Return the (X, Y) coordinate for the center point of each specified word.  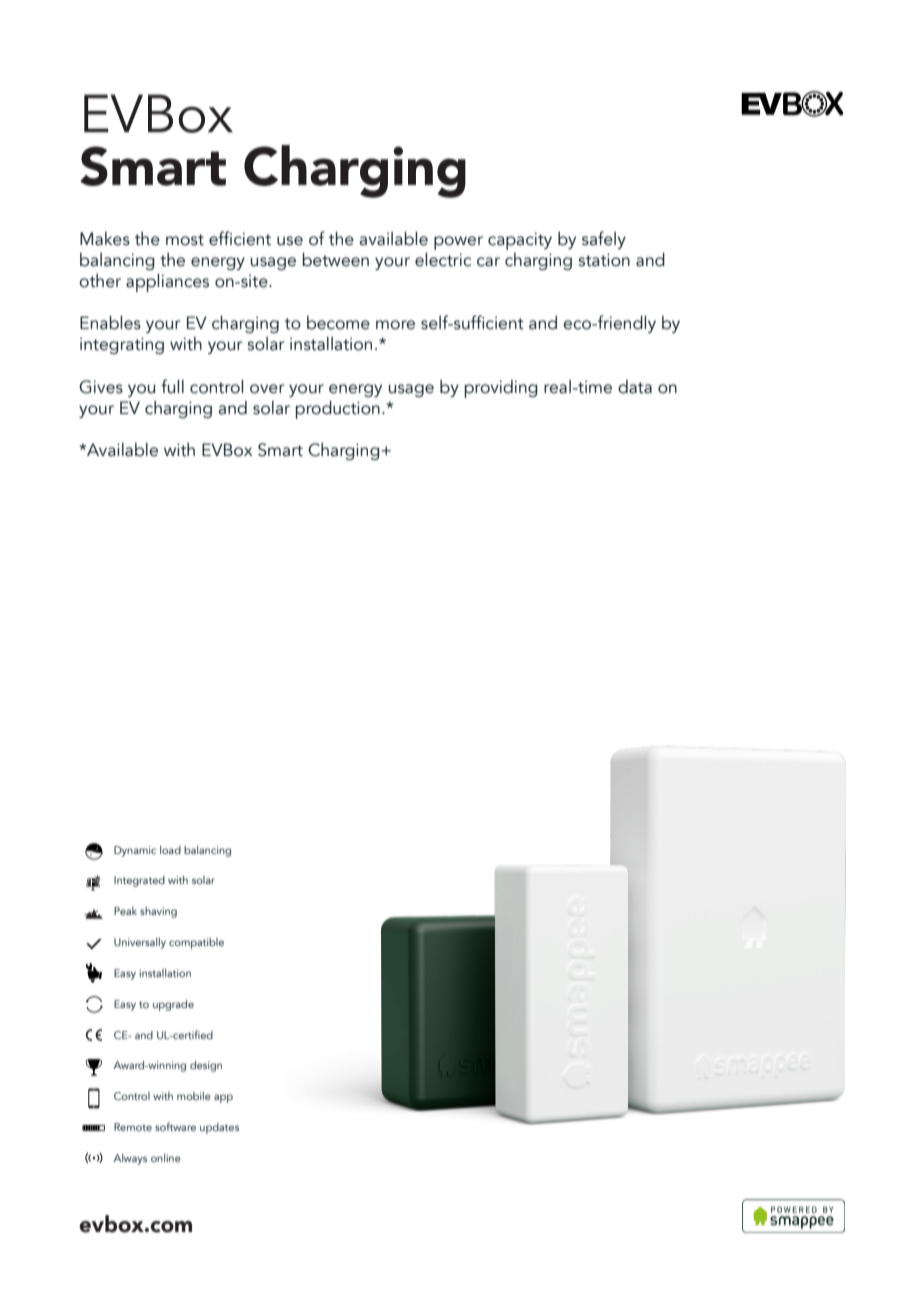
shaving (158, 912)
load (170, 850)
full (172, 386)
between (336, 259)
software (175, 1126)
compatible (196, 943)
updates (219, 1128)
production (338, 409)
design (206, 1066)
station (604, 260)
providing (501, 389)
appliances (167, 282)
